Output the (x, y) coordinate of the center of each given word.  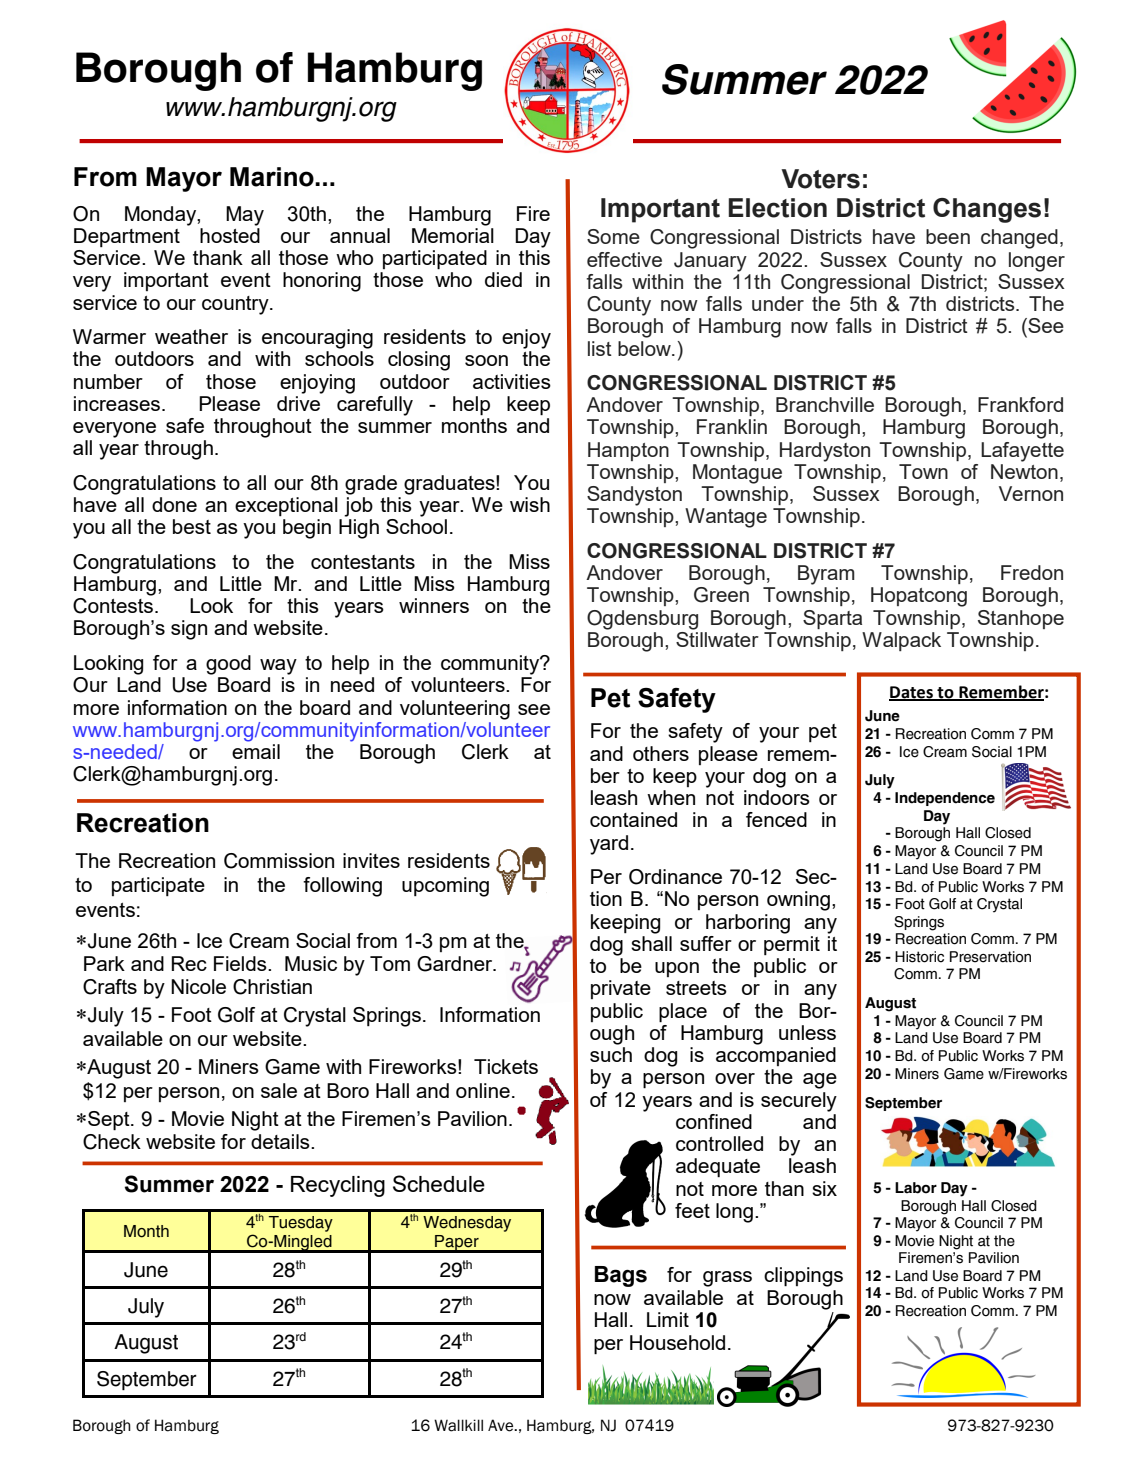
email (256, 751)
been (948, 236)
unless (807, 1032)
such (611, 1054)
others (661, 753)
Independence (945, 799)
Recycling (338, 1186)
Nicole (198, 986)
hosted (230, 234)
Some (613, 236)
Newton (1024, 471)
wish (530, 504)
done (174, 504)
